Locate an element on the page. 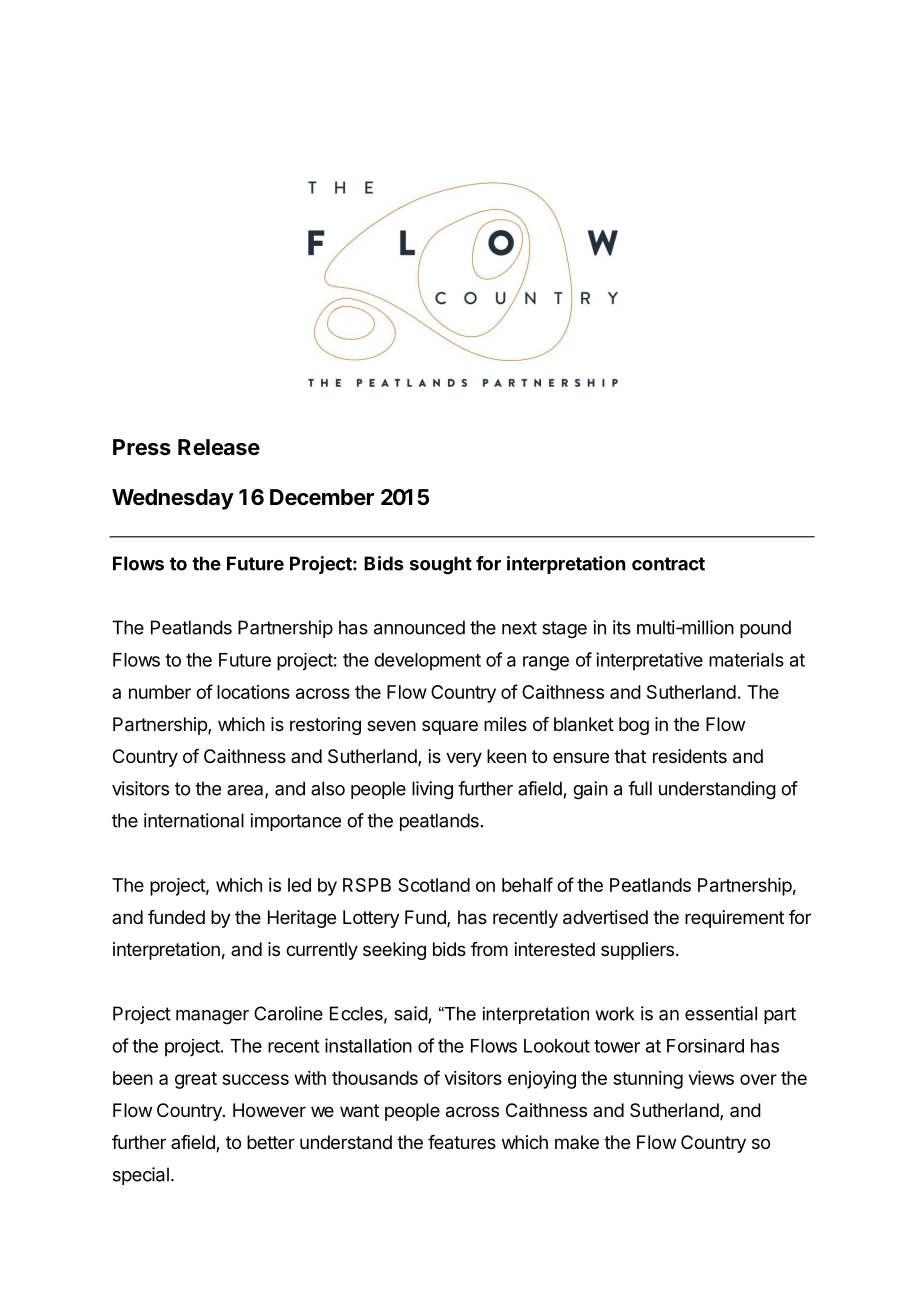 Image resolution: width=924 pixels, height=1308 pixels. international is located at coordinates (194, 820).
